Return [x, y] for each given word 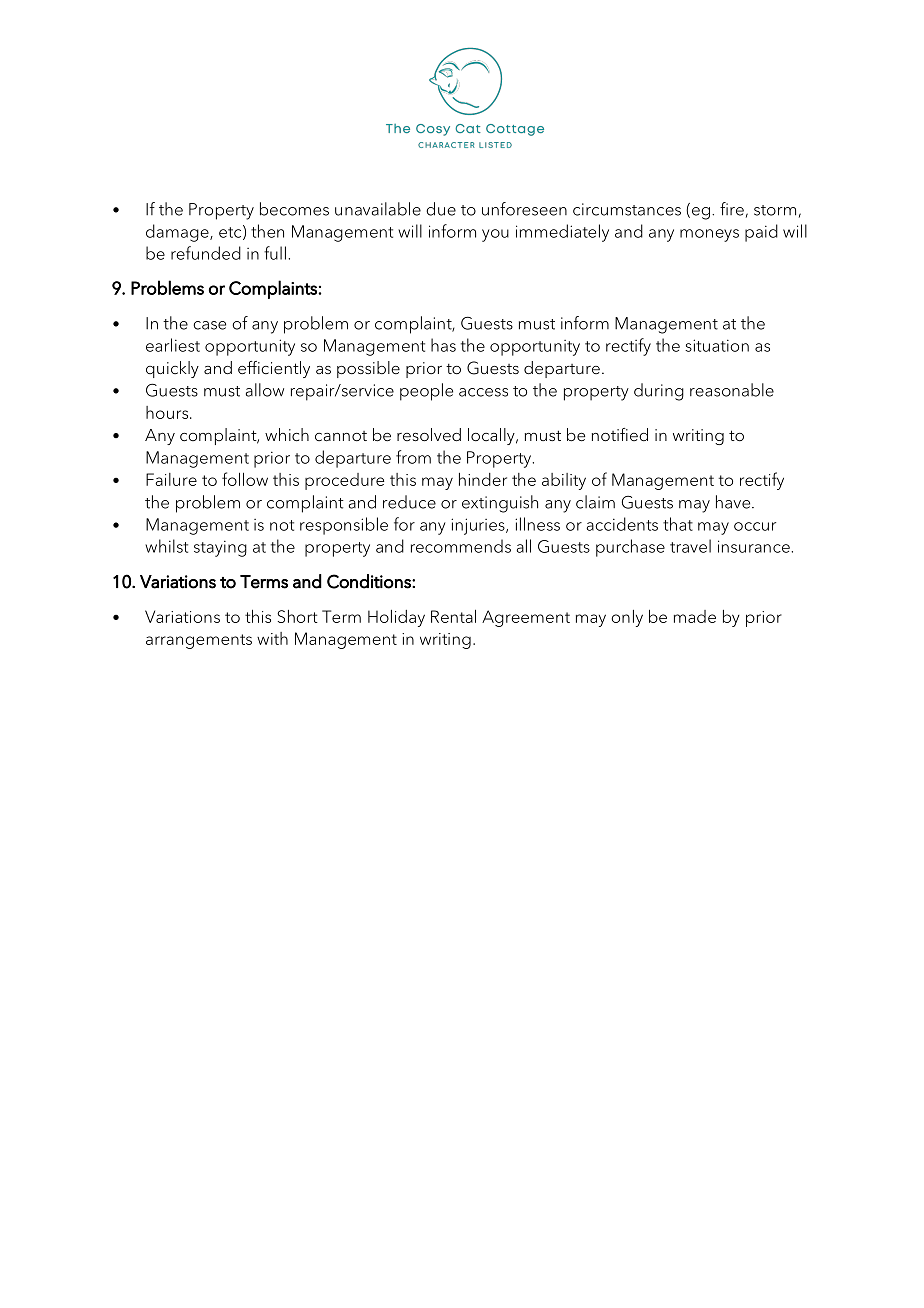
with [272, 638]
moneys [709, 235]
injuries [479, 526]
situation [717, 345]
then [267, 231]
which [287, 435]
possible [368, 369]
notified [620, 435]
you [495, 235]
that [678, 524]
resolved [429, 435]
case [209, 325]
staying [220, 548]
